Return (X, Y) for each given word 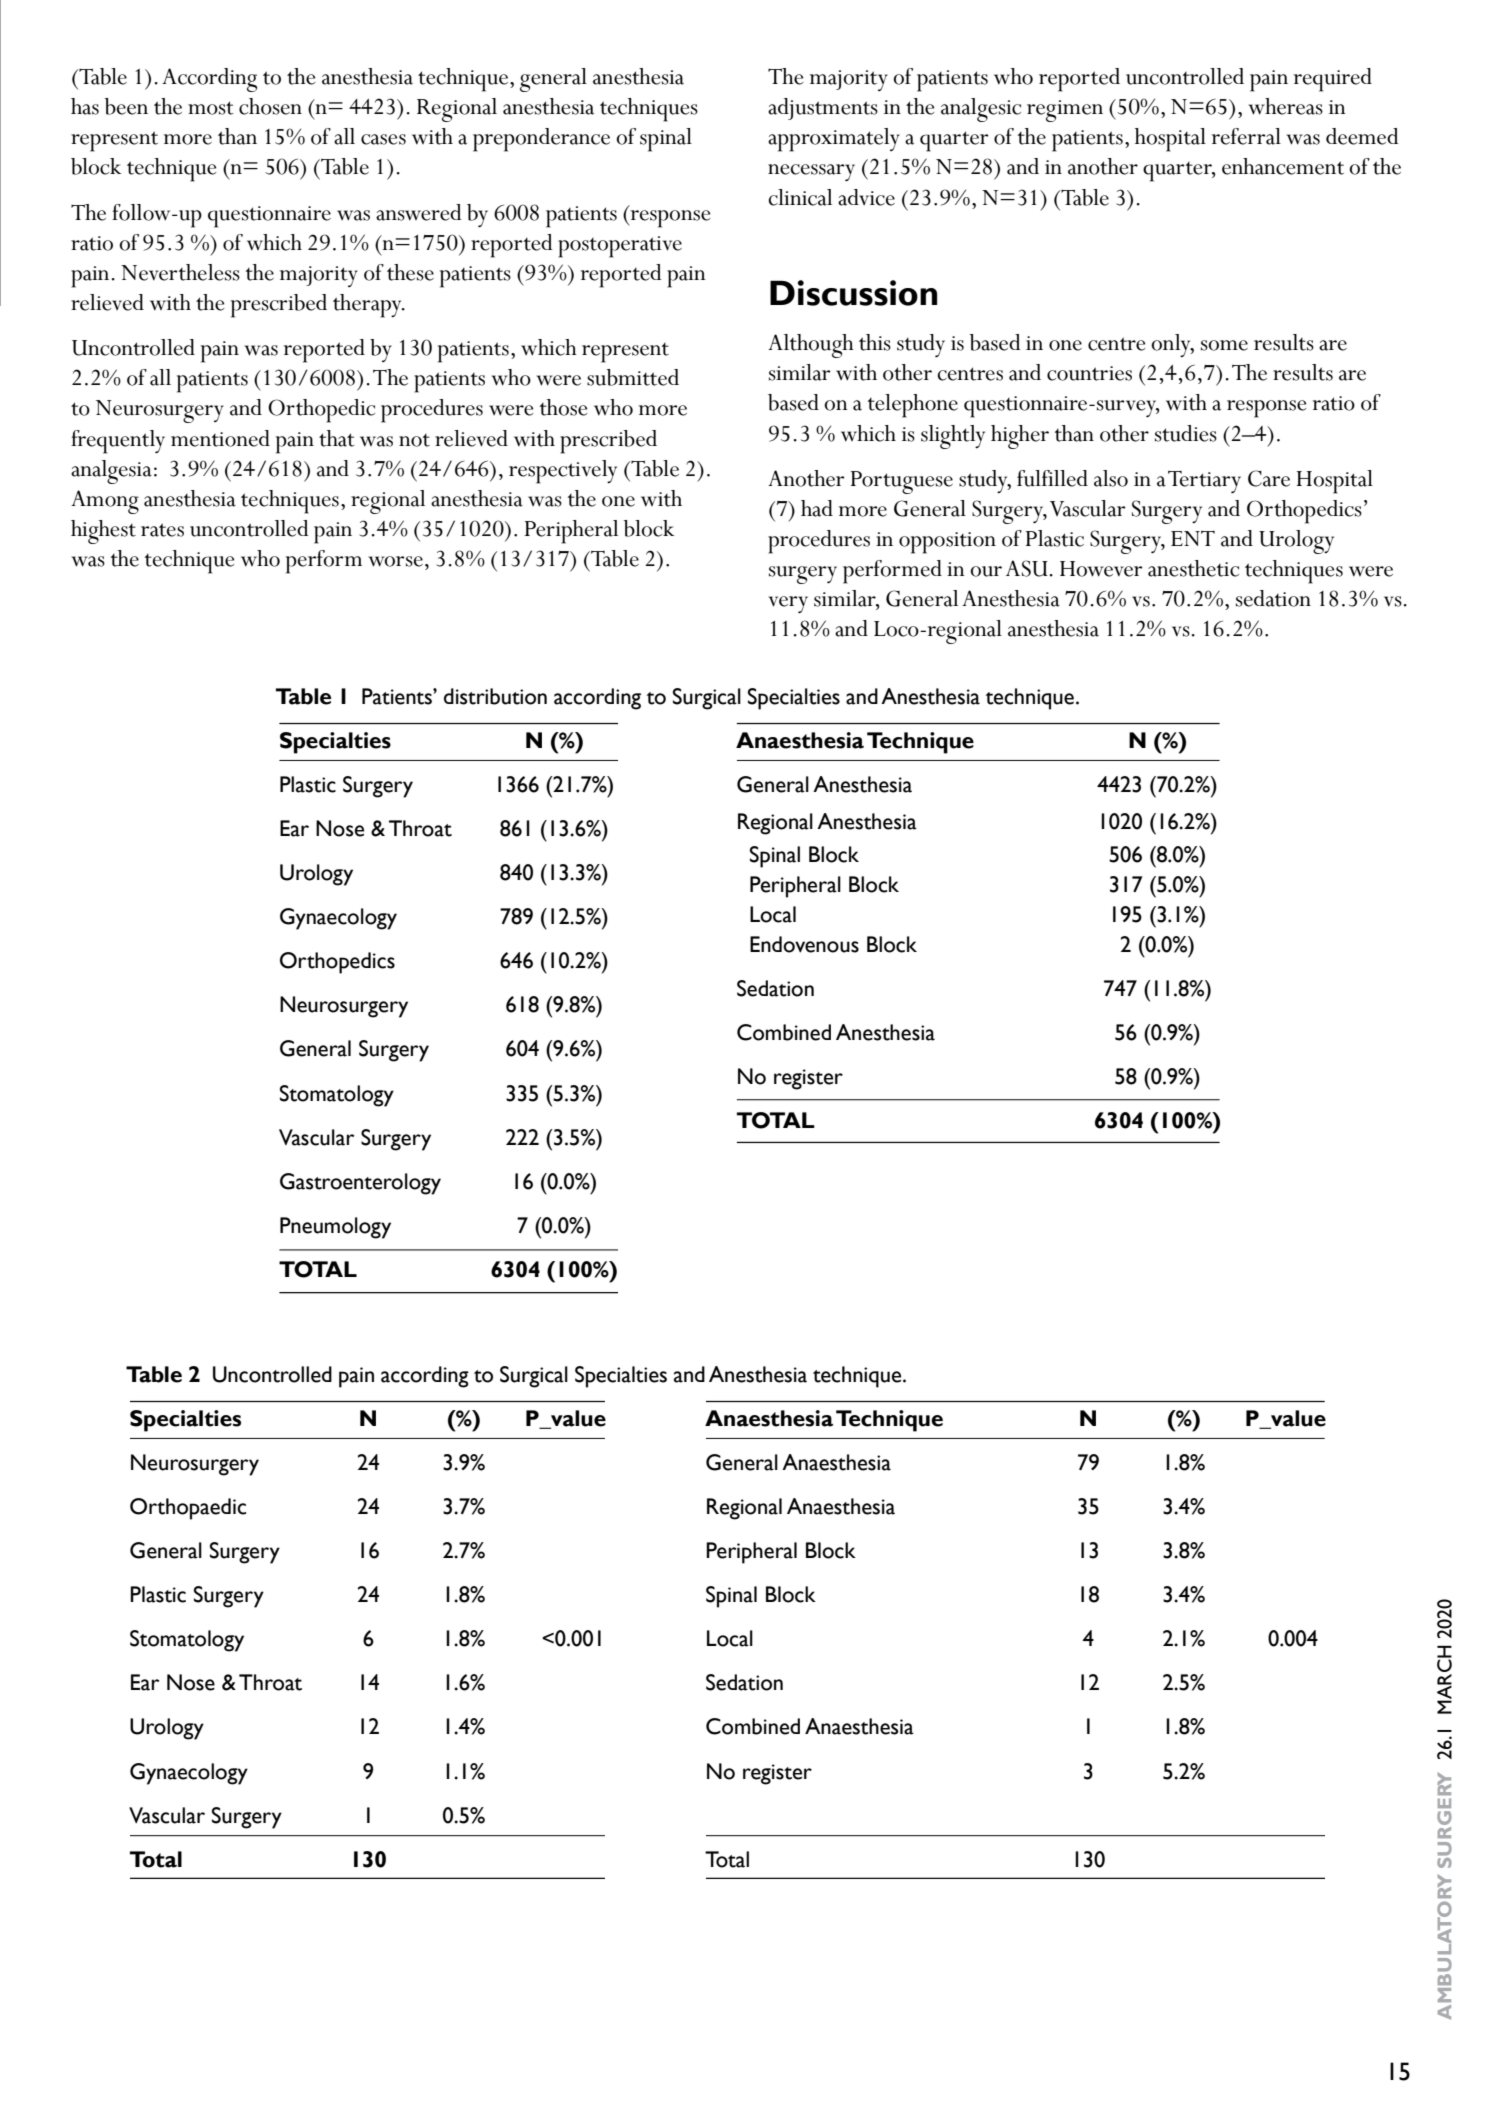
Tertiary (1204, 482)
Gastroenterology (360, 1184)
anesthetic (1193, 568)
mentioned (220, 438)
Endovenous (804, 944)
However (1101, 569)
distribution (495, 696)
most (211, 108)
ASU (1027, 568)
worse (396, 561)
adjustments (823, 109)
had (817, 508)
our (986, 571)
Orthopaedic (188, 1509)
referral (1246, 136)
